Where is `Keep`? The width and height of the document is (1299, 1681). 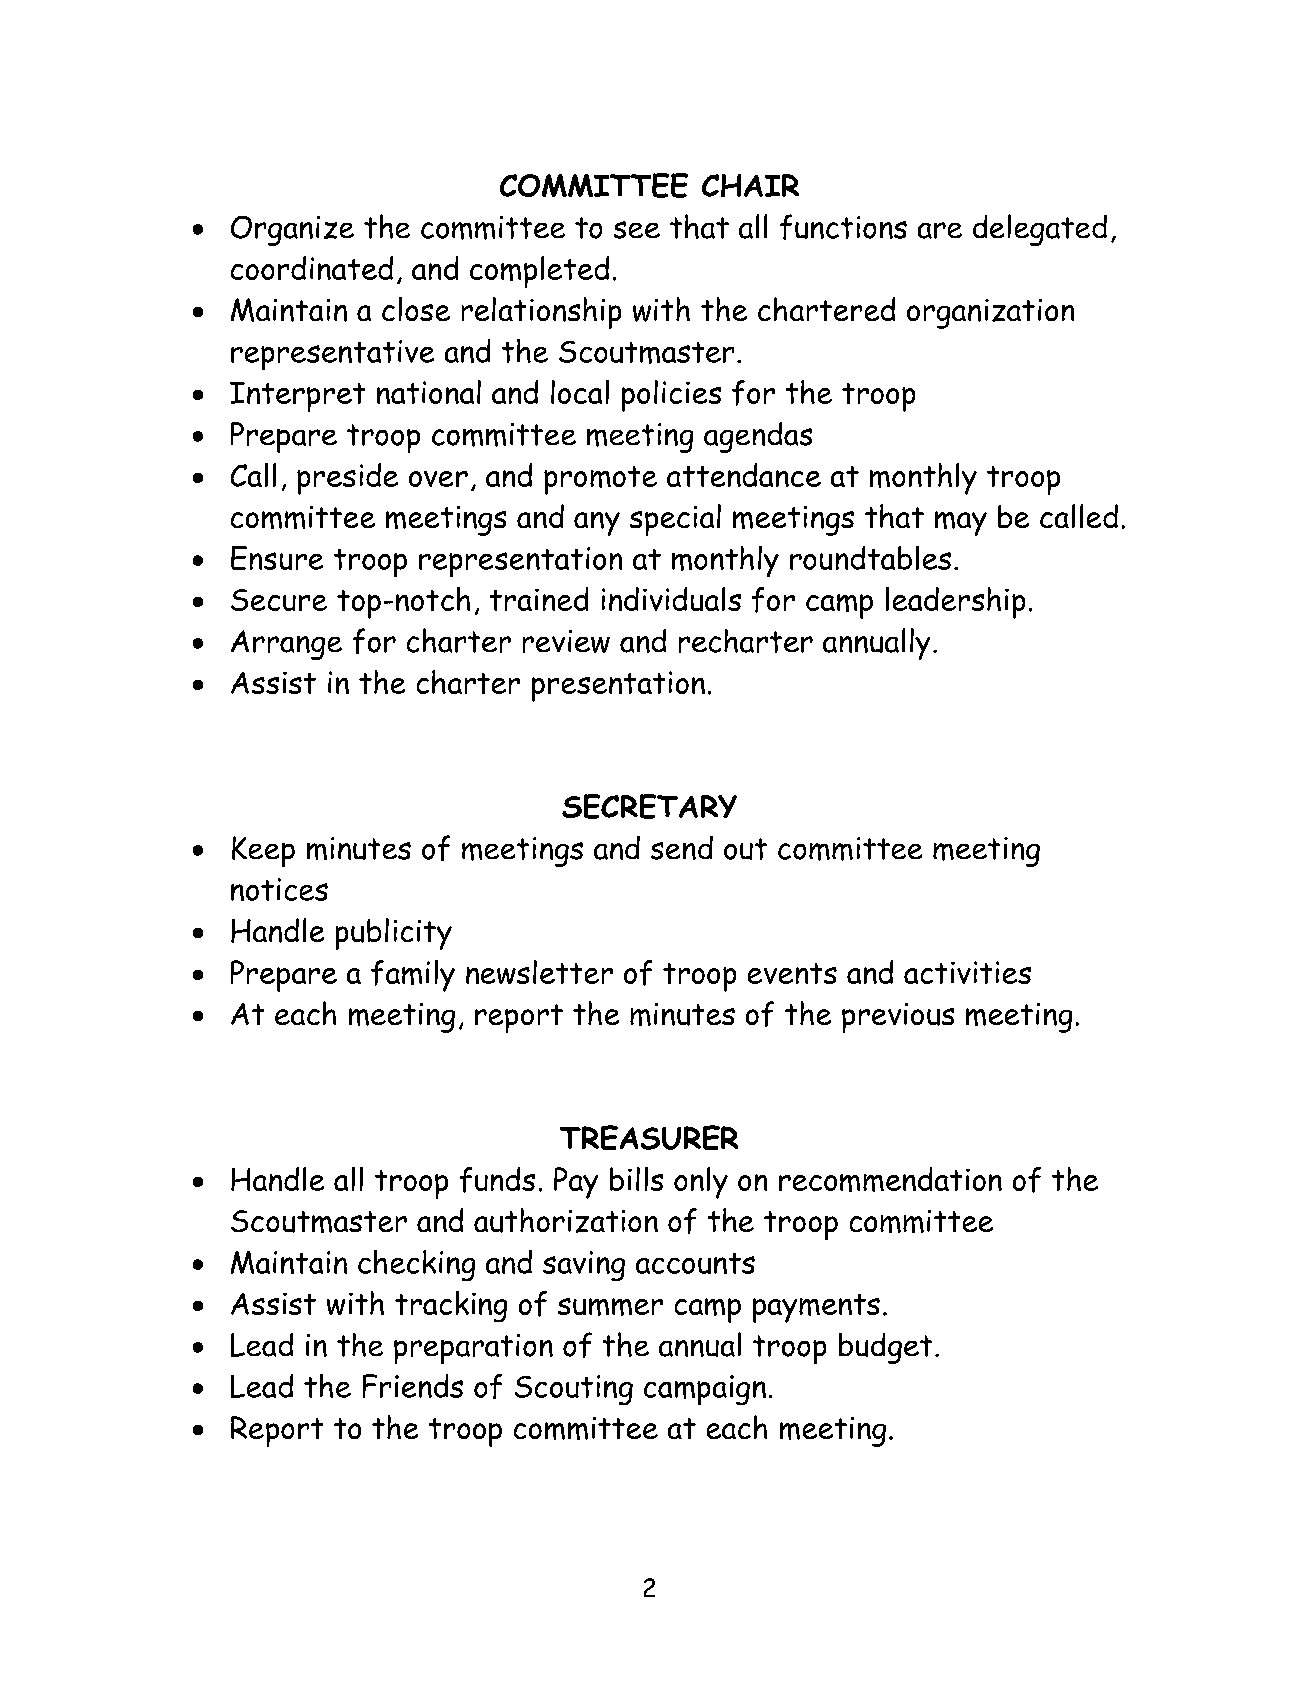
Keep is located at coordinates (263, 851).
